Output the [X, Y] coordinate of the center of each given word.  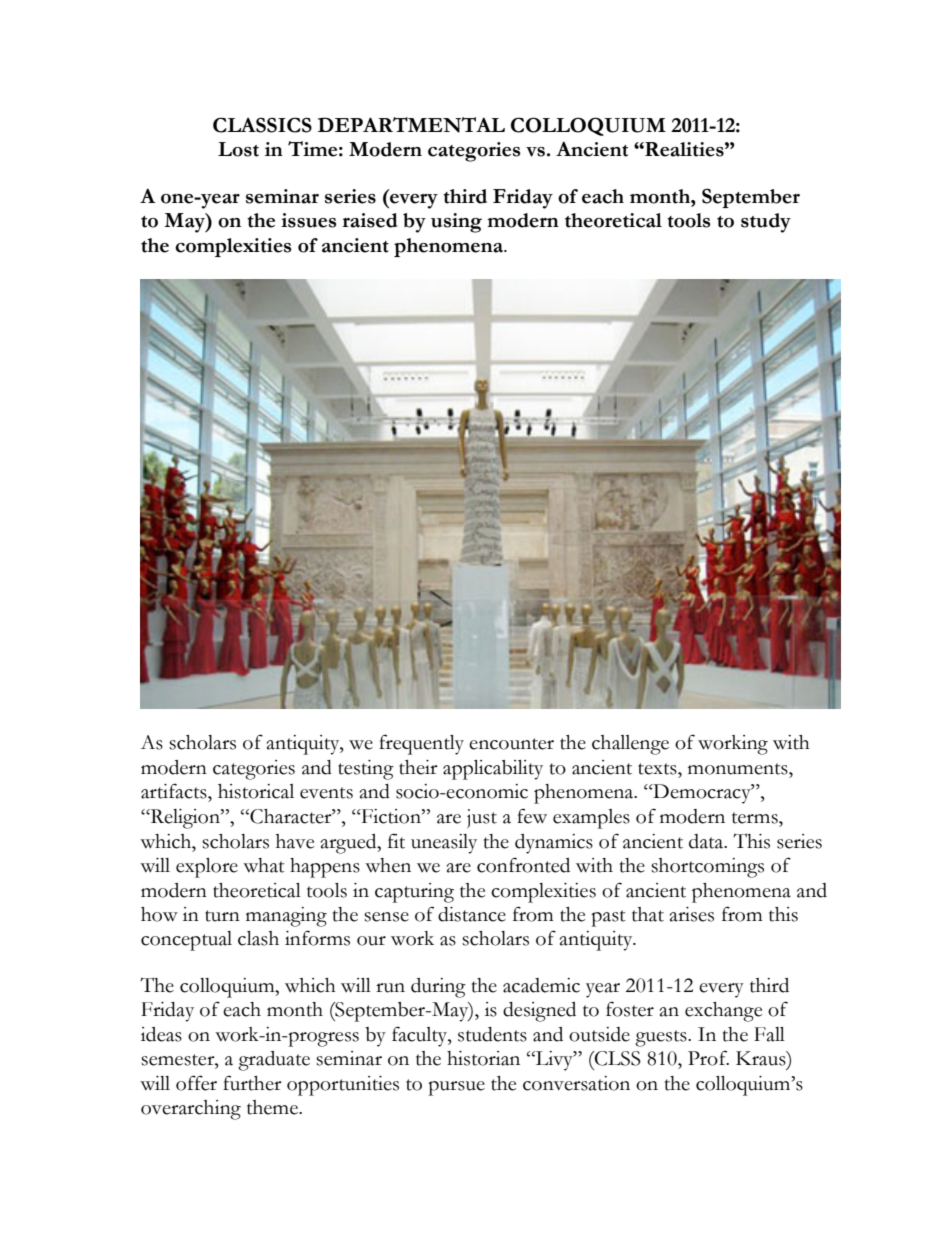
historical [256, 791]
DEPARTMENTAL [411, 125]
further [252, 1083]
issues [309, 220]
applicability [493, 770]
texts [658, 769]
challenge [630, 745]
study [766, 223]
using [456, 223]
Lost [238, 149]
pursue [456, 1088]
